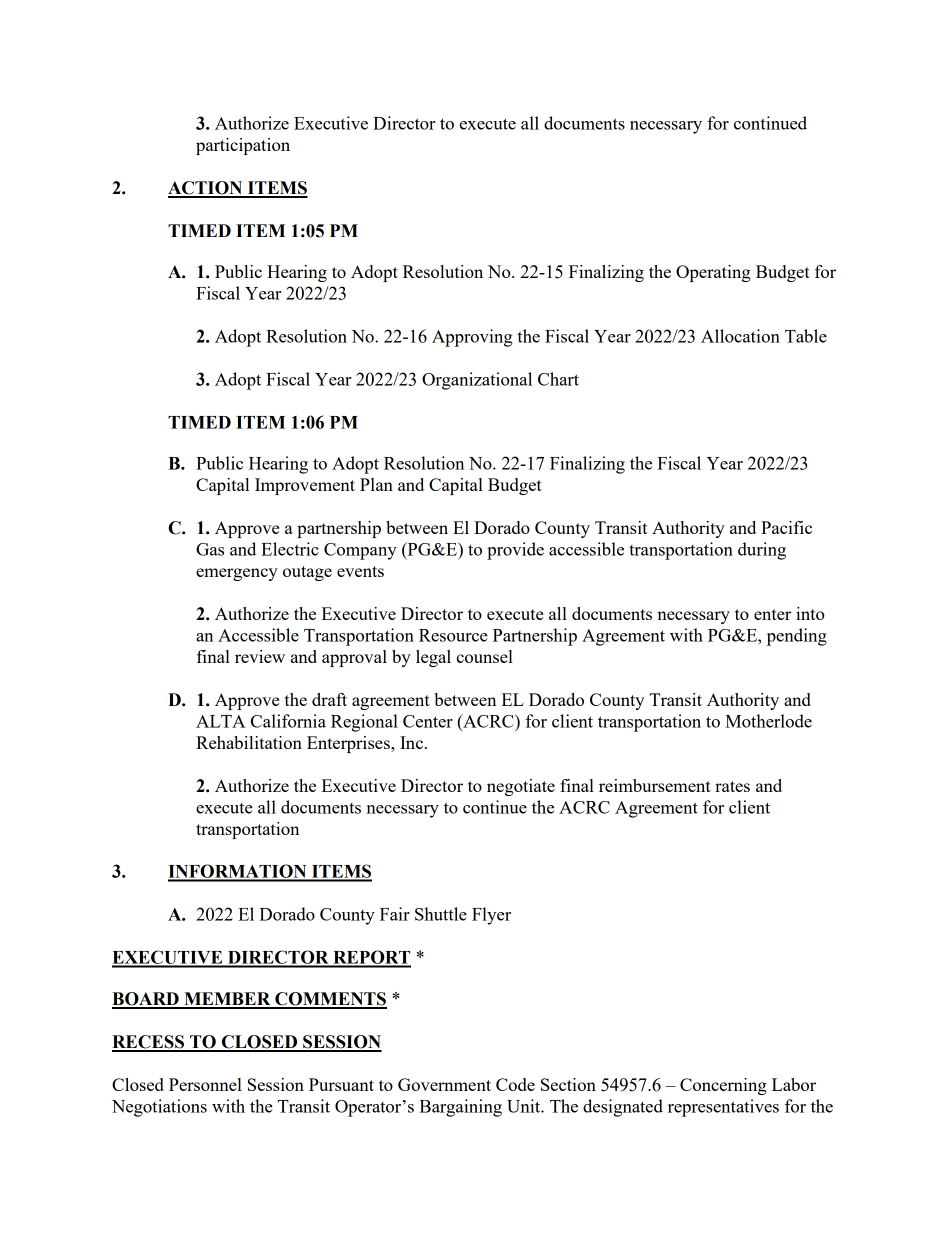 The image size is (952, 1233). Describe the element at coordinates (453, 635) in the screenshot. I see `Resource` at that location.
